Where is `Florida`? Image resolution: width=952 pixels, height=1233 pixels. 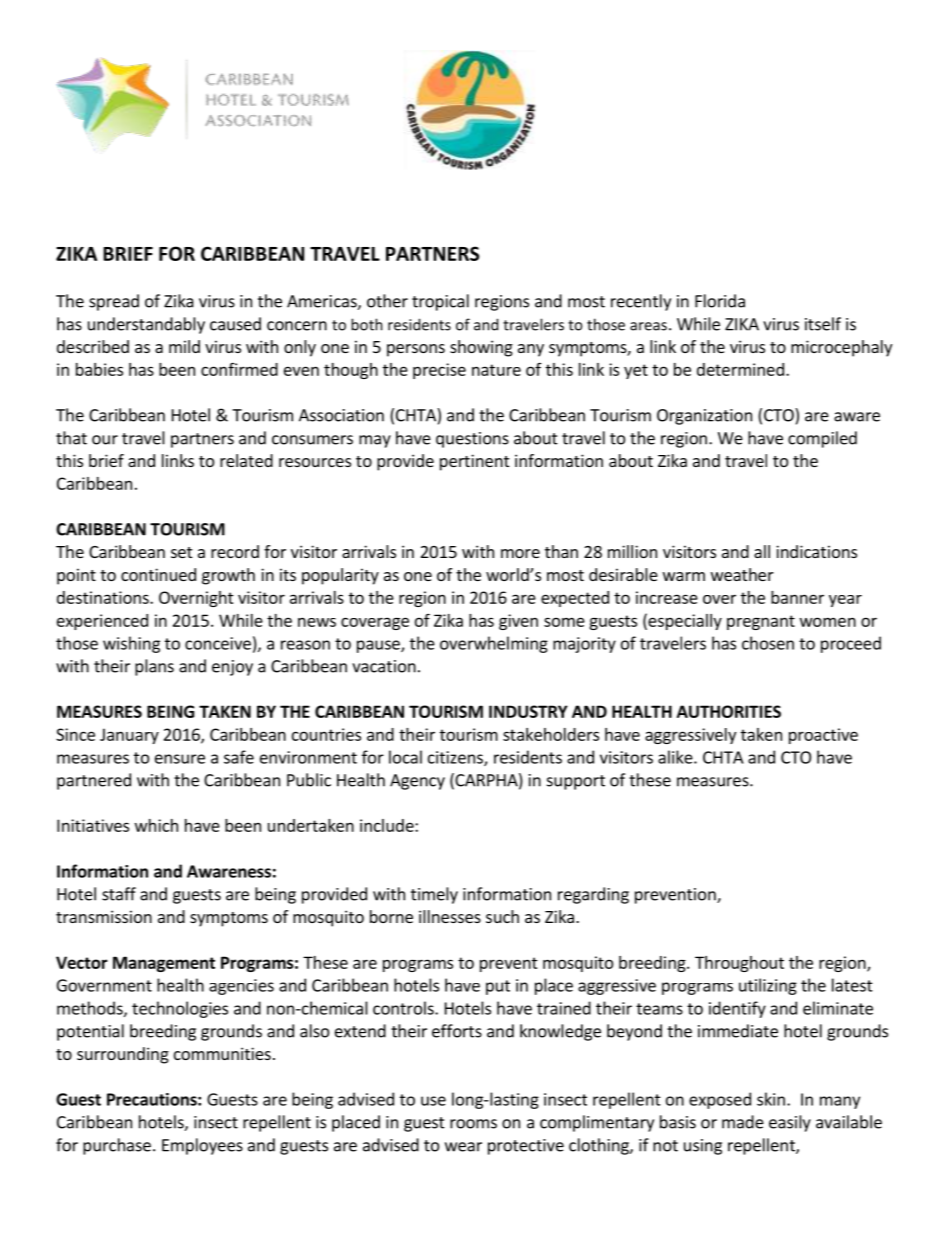
Florida is located at coordinates (720, 301).
